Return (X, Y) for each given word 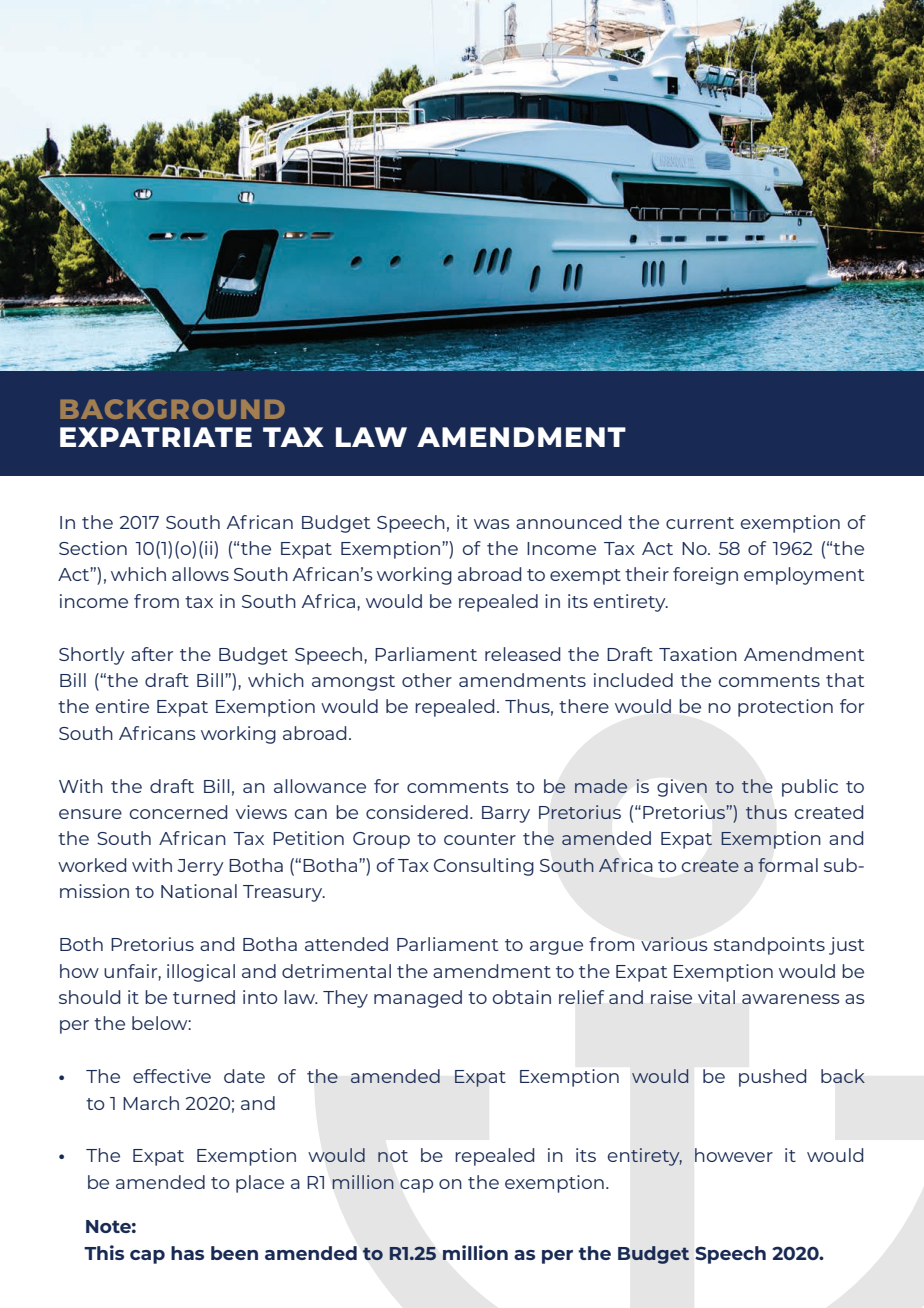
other (427, 680)
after (152, 654)
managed (418, 999)
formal (788, 865)
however (734, 1155)
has (187, 1253)
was (492, 524)
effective (172, 1076)
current (700, 523)
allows (200, 574)
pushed (772, 1078)
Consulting (484, 867)
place (260, 1184)
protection (785, 708)
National (199, 891)
